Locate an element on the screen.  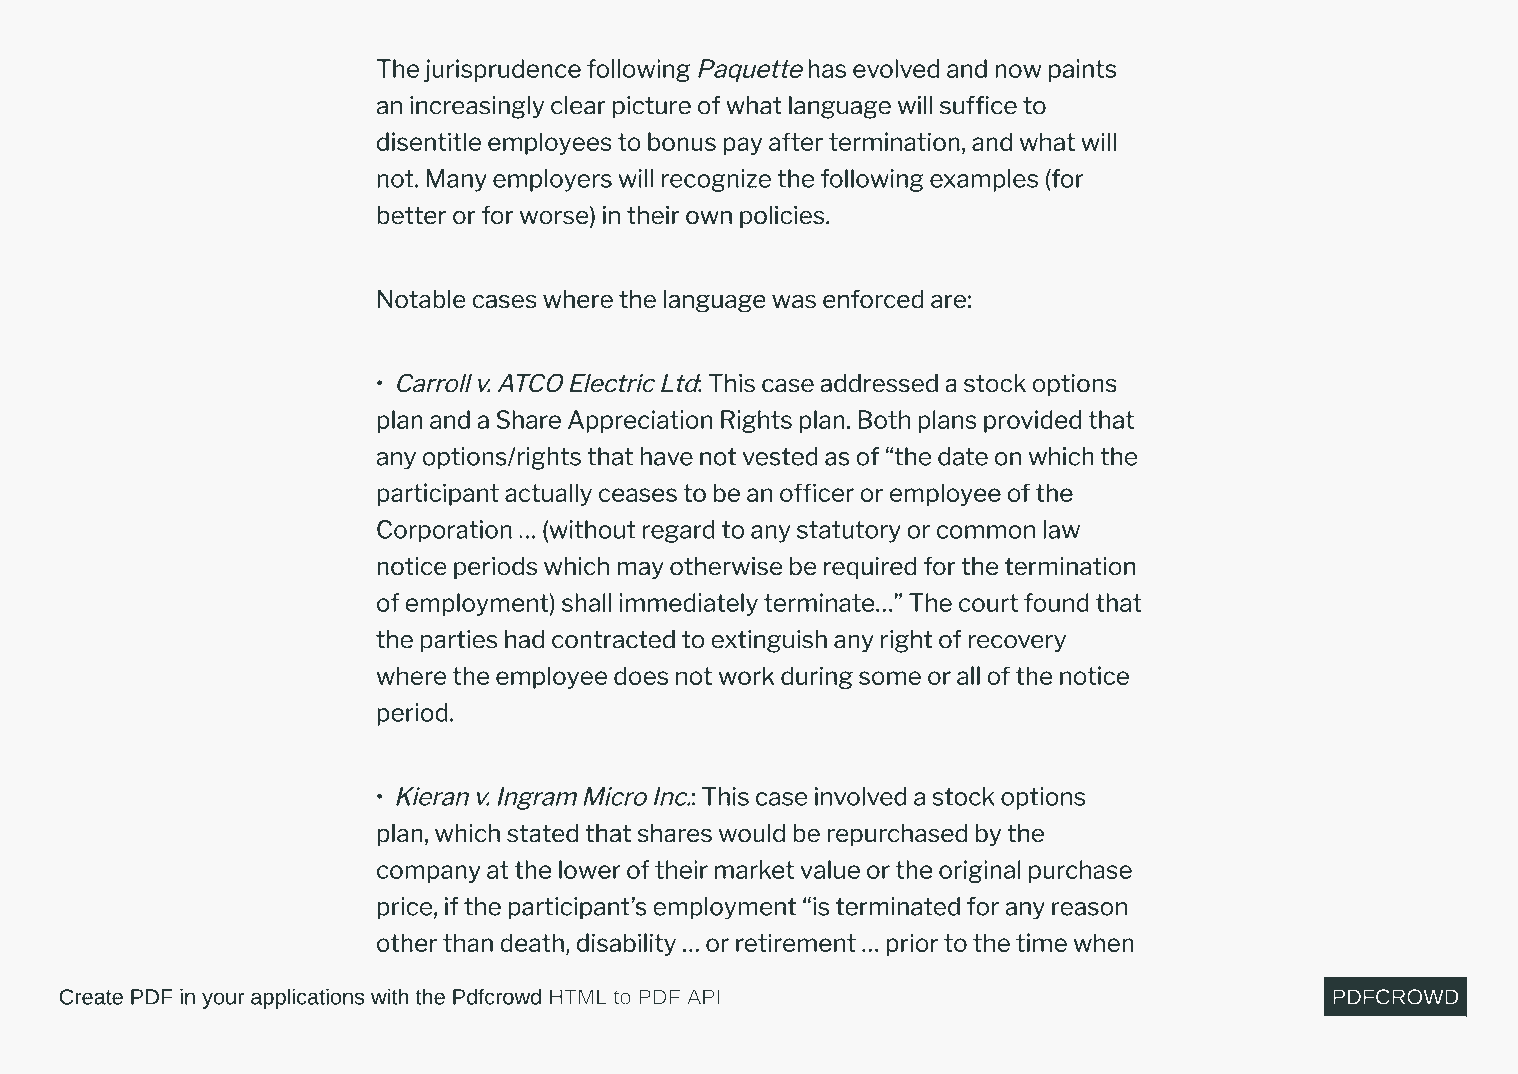
parties is located at coordinates (459, 641).
